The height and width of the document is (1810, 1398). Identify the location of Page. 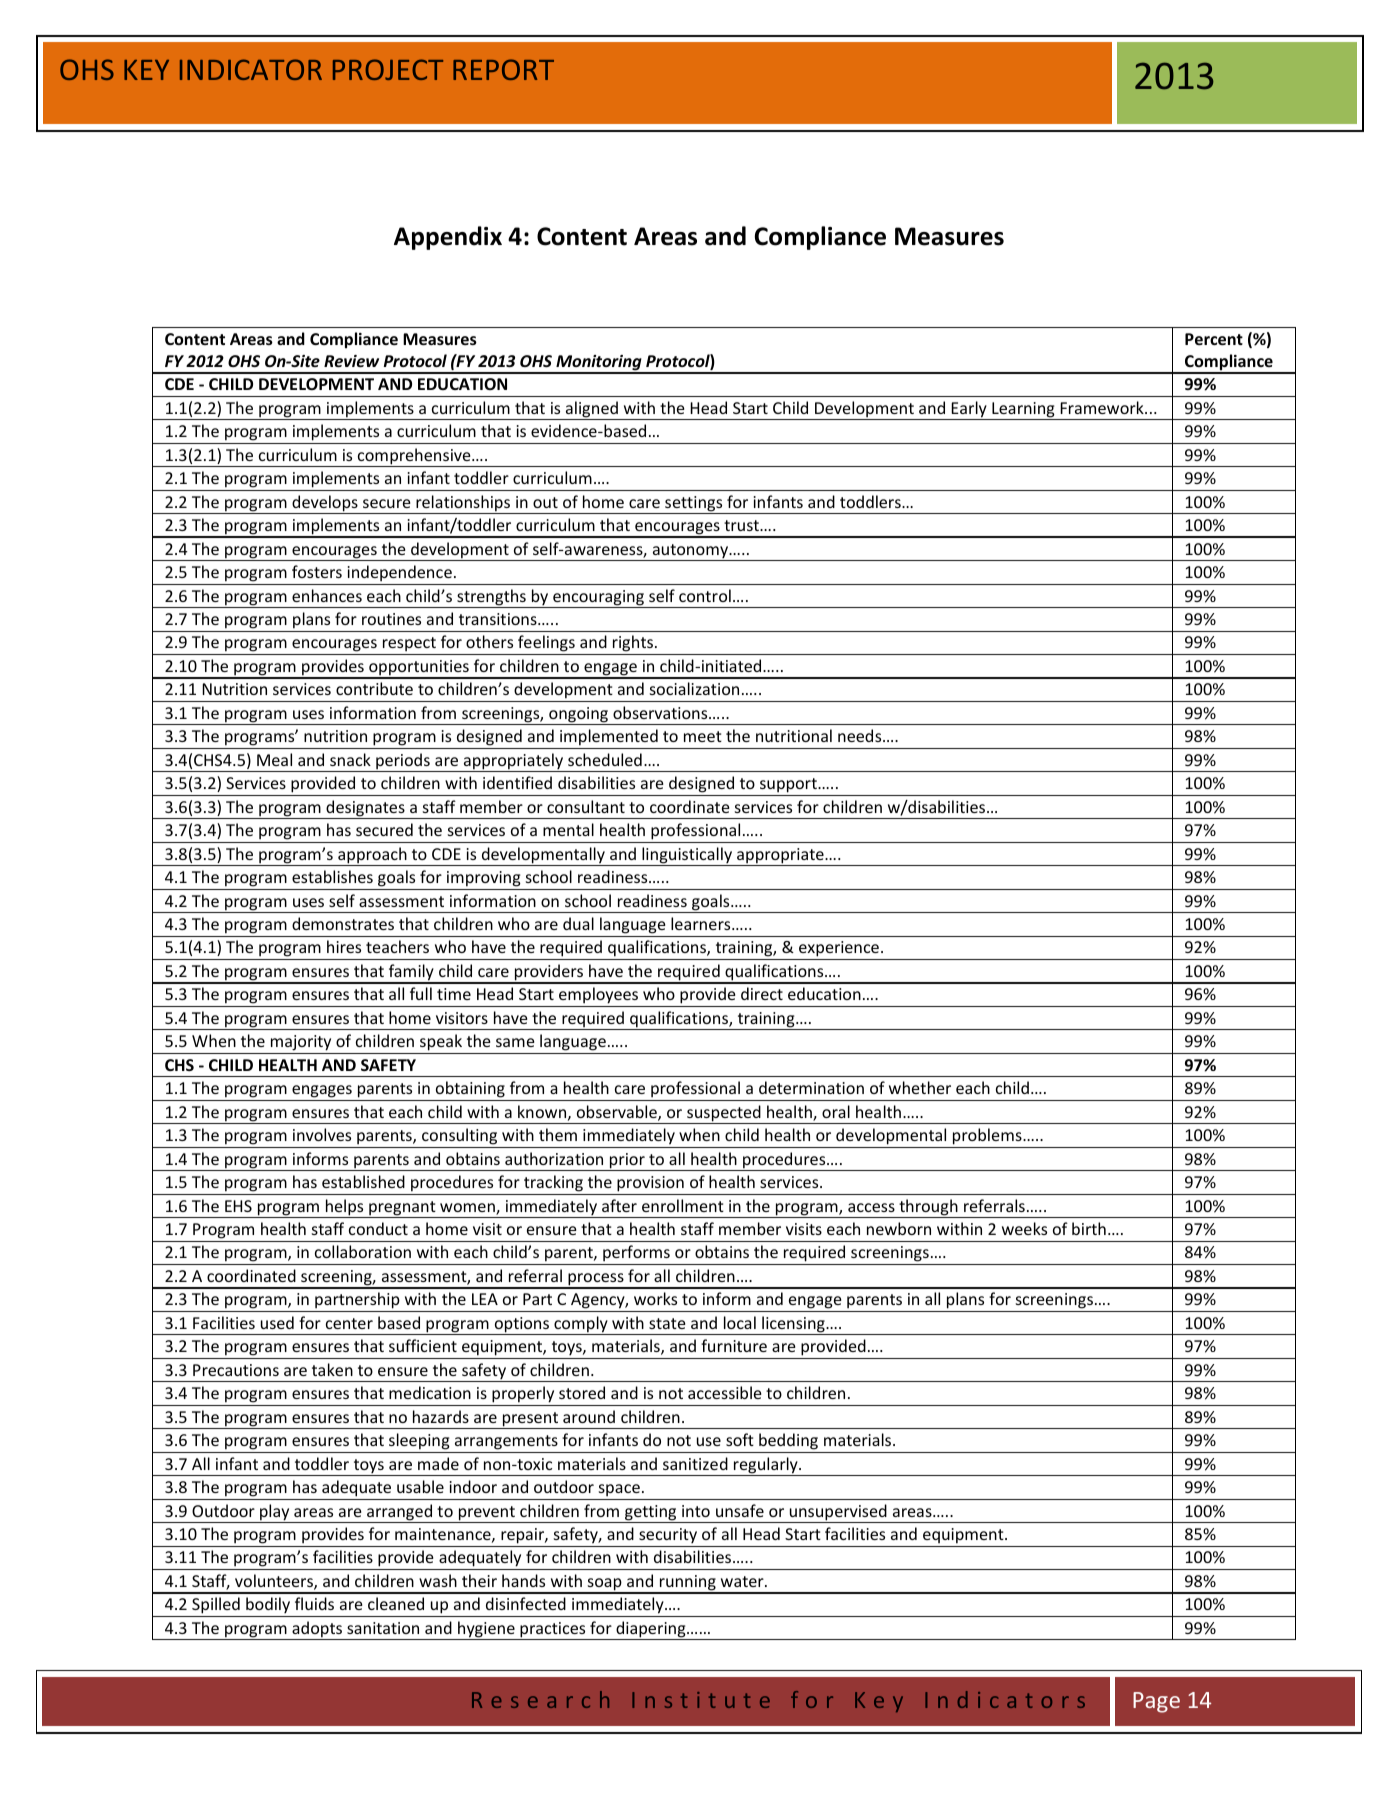
(1156, 1702).
